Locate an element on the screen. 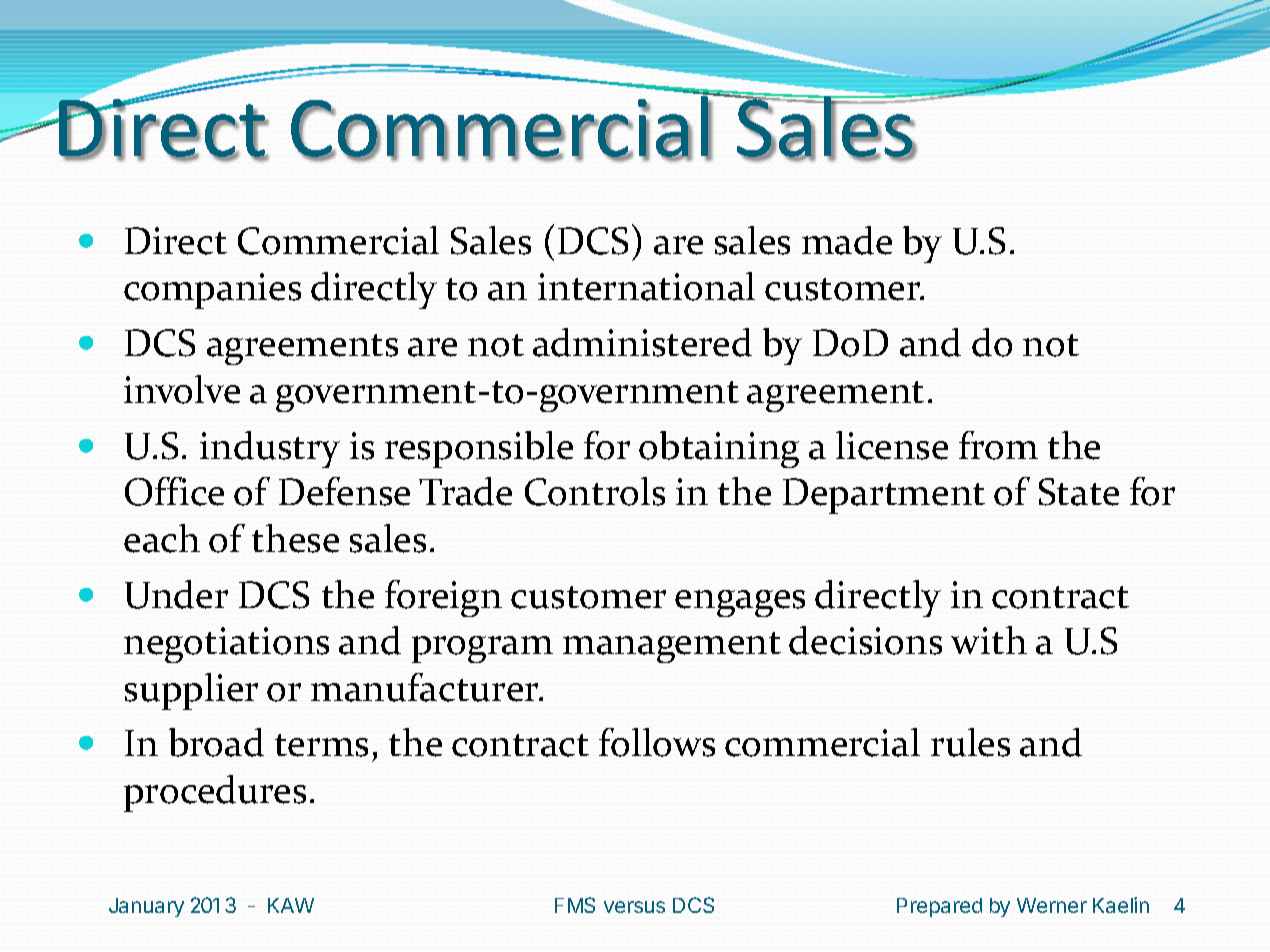  Prepared is located at coordinates (939, 907).
